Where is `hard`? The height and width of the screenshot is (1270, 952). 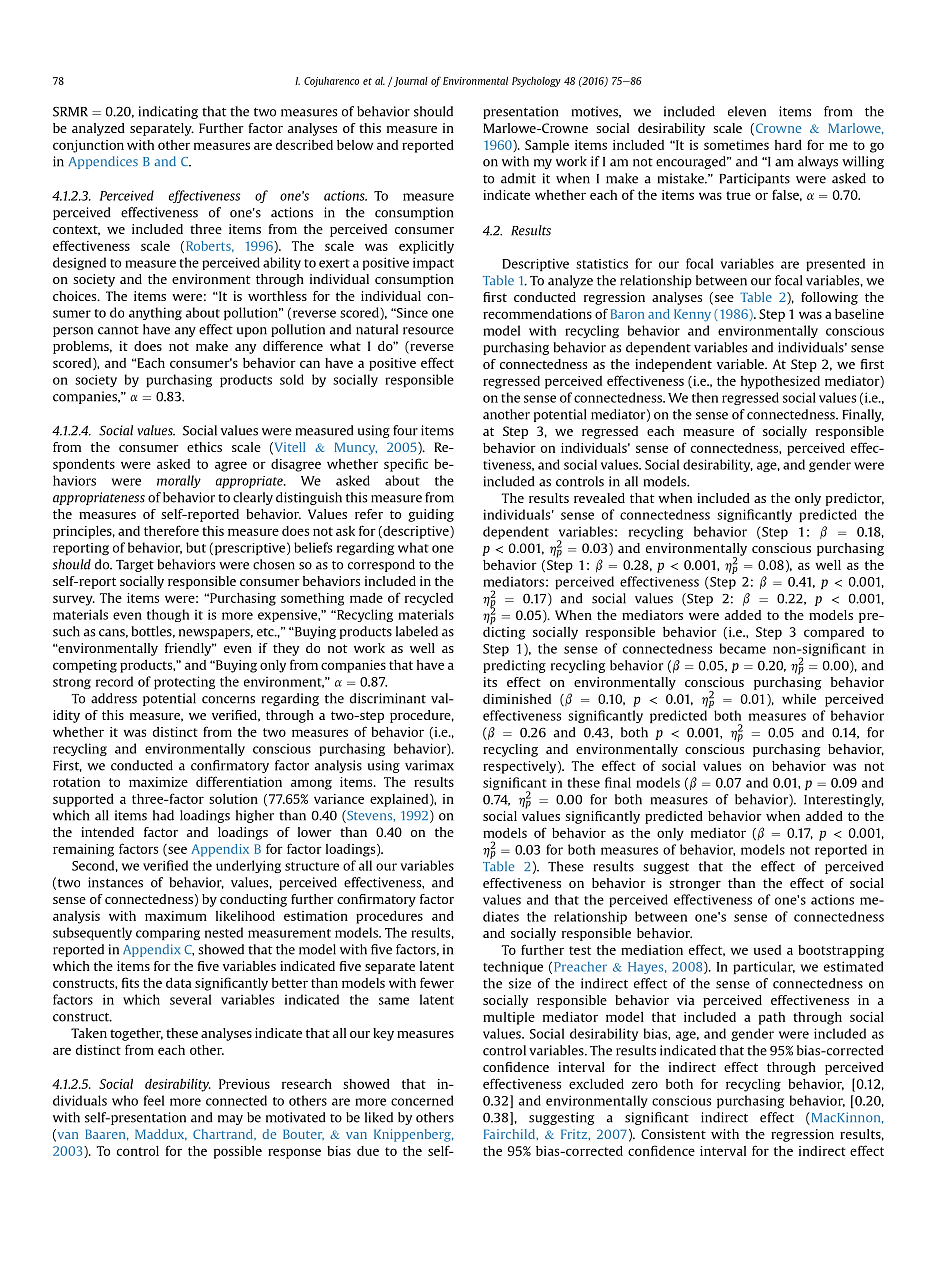 hard is located at coordinates (788, 145).
